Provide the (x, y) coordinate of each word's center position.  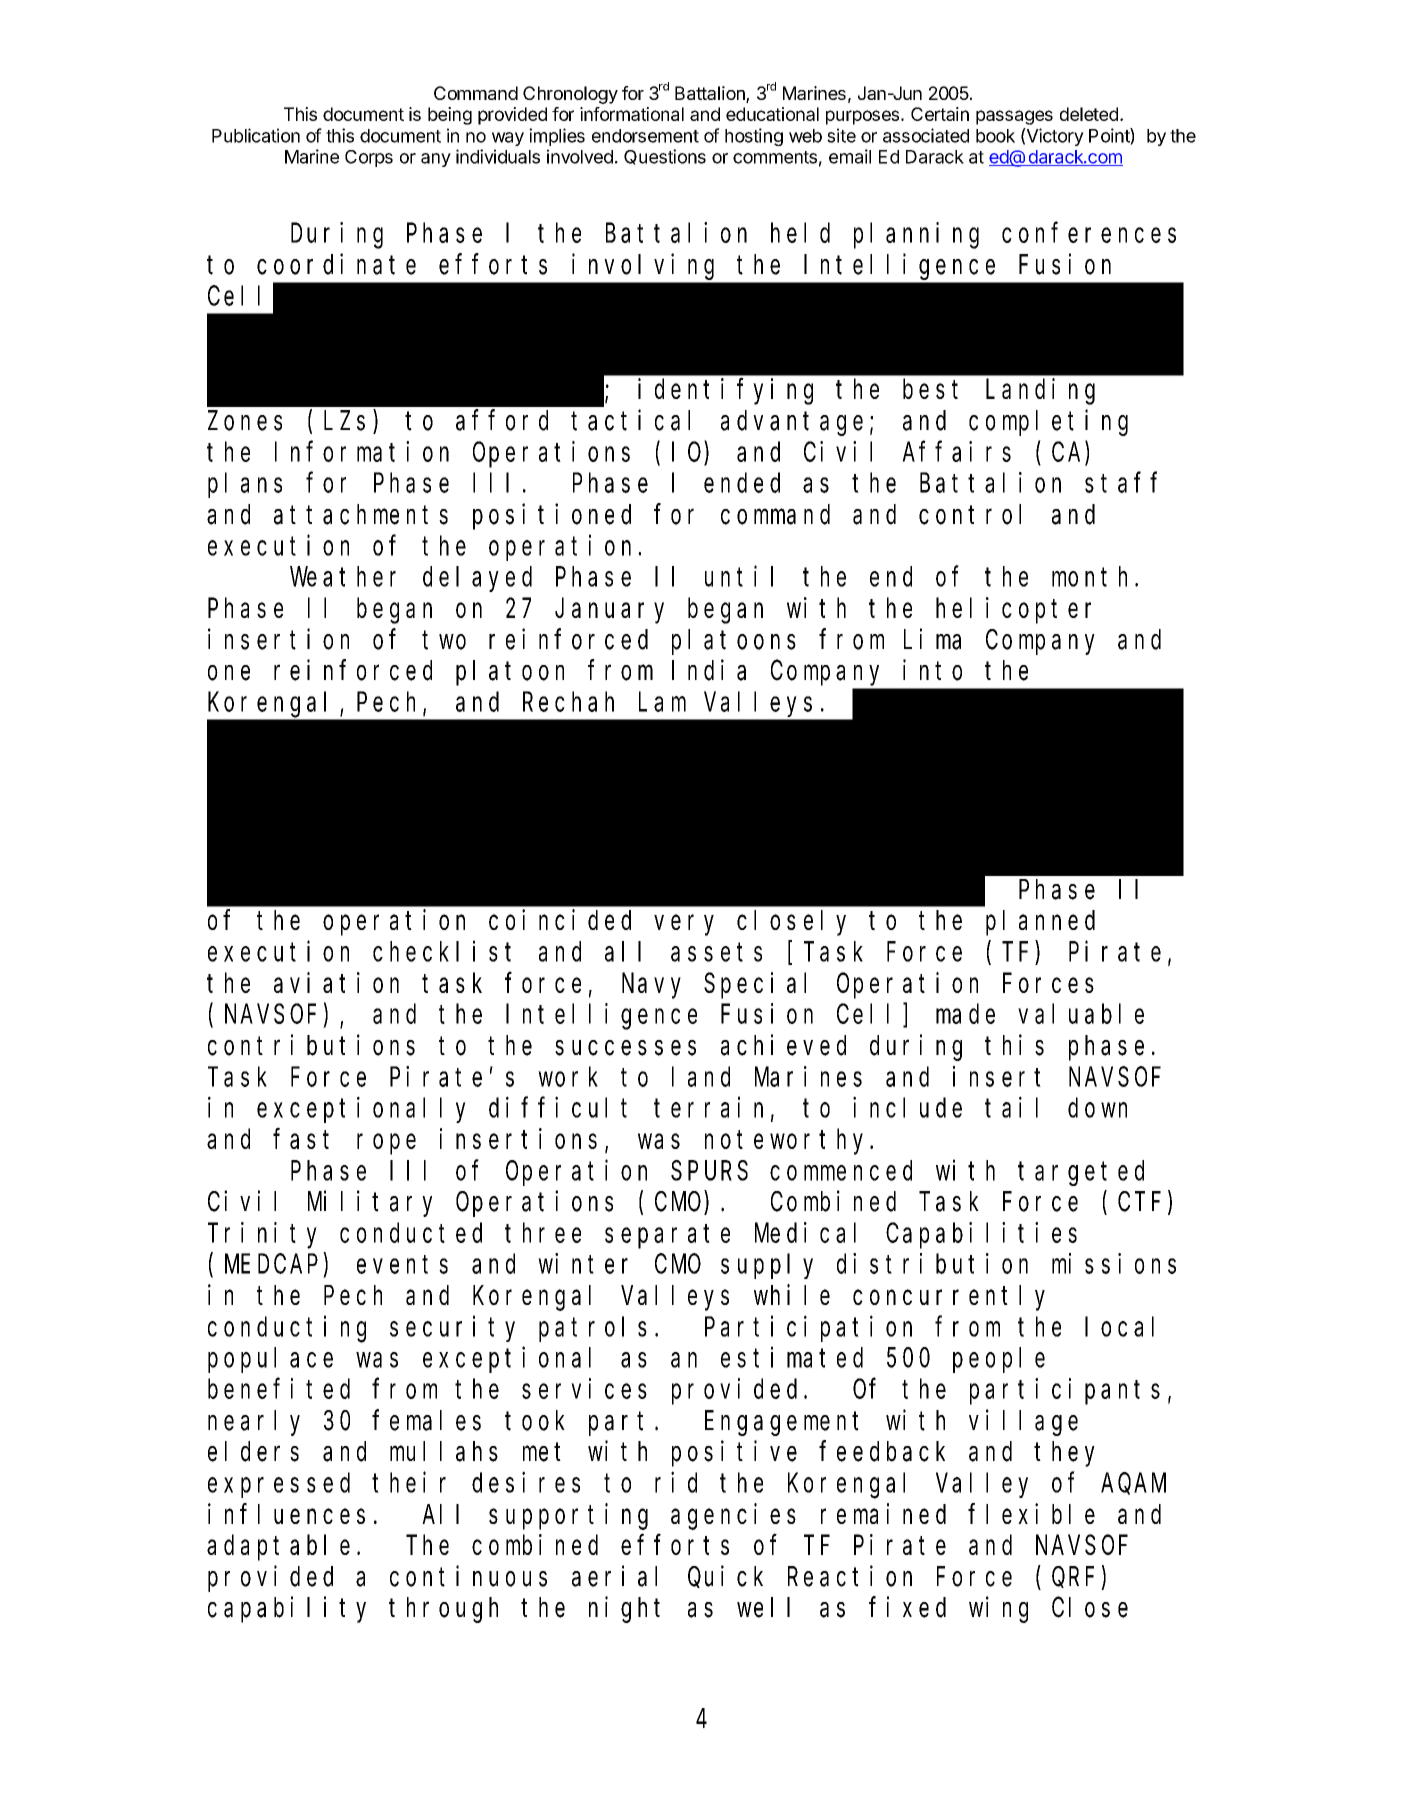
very (684, 925)
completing (1048, 423)
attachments (361, 514)
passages (1014, 117)
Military (370, 1204)
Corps (369, 158)
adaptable (278, 1548)
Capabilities (981, 1235)
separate (667, 1237)
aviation (336, 982)
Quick (725, 1577)
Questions (665, 157)
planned (1040, 923)
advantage (792, 423)
